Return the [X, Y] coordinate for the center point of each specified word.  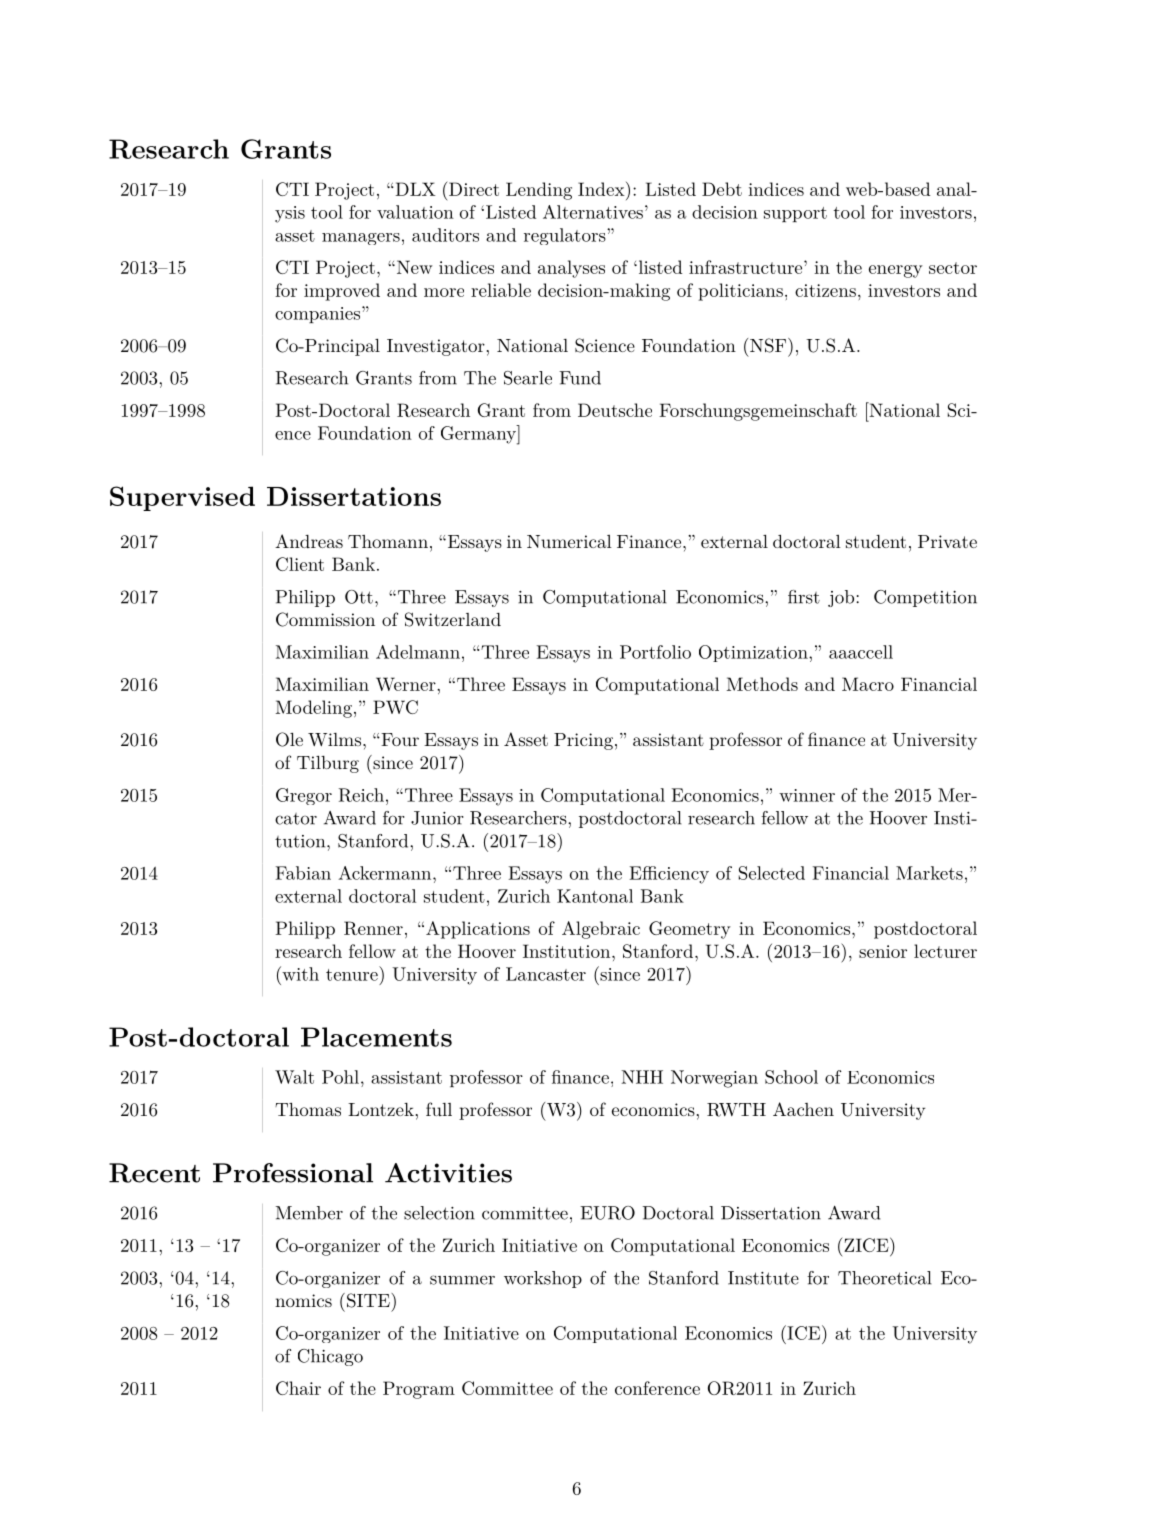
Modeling [314, 709]
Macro [868, 684]
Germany [479, 435]
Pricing [583, 741]
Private [947, 541]
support [795, 214]
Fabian [303, 873]
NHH [642, 1077]
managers [361, 239]
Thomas [308, 1109]
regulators [566, 236]
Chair [298, 1388]
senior [883, 951]
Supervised [182, 498]
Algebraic [601, 930]
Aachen [803, 1109]
